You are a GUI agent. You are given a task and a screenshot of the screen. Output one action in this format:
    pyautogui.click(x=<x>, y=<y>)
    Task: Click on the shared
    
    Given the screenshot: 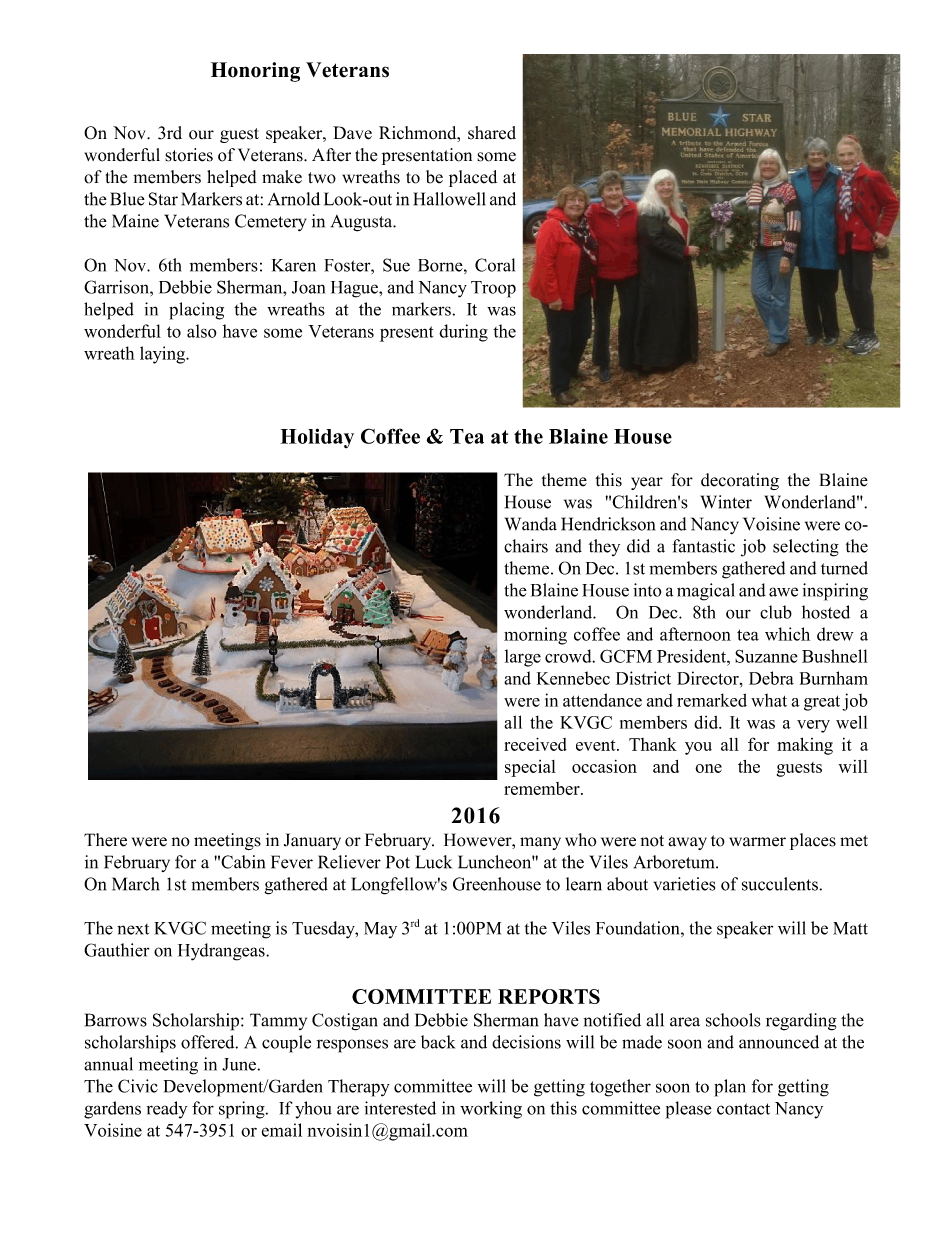 What is the action you would take?
    pyautogui.click(x=492, y=133)
